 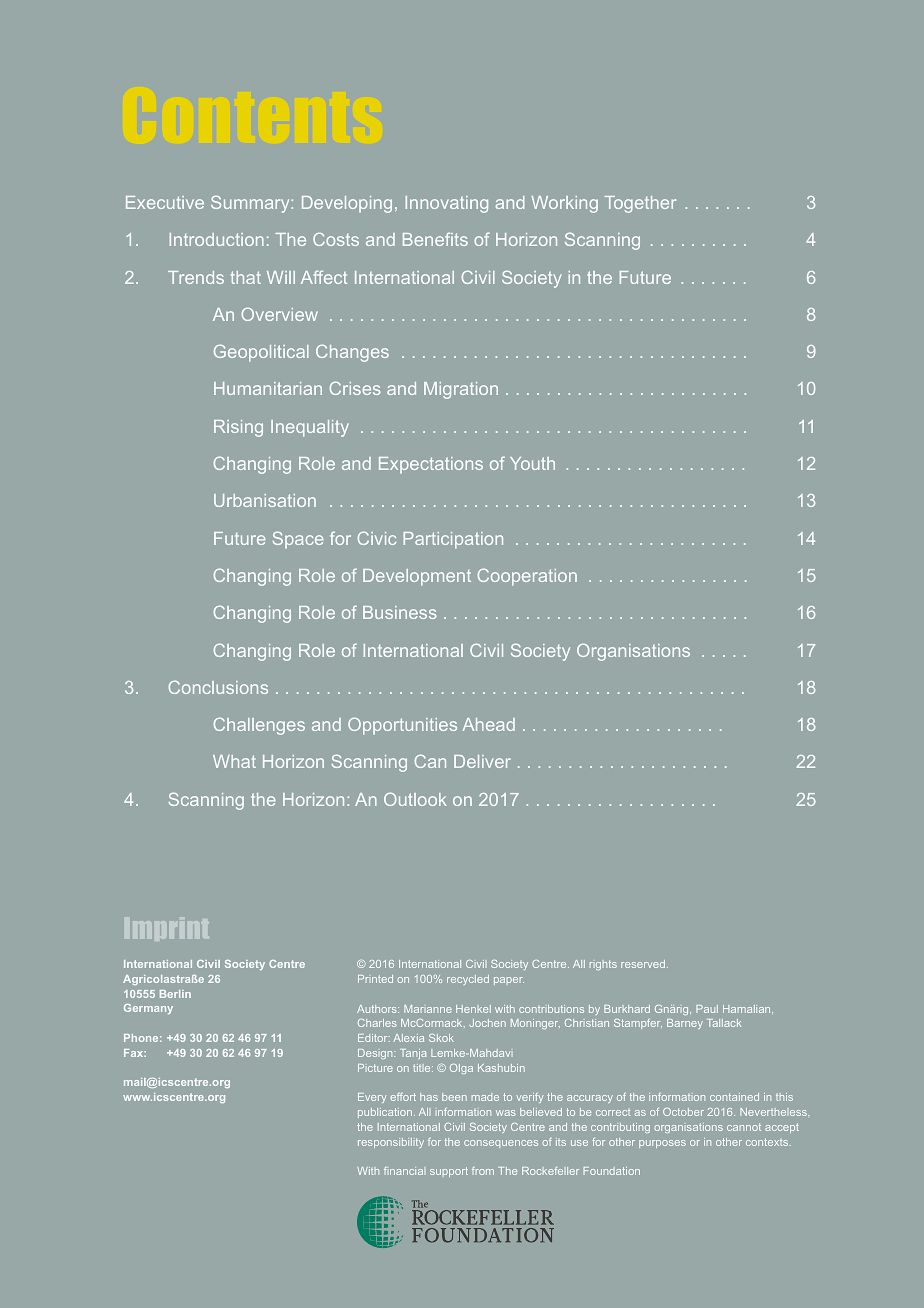 What do you see at coordinates (744, 1127) in the screenshot?
I see `cannot` at bounding box center [744, 1127].
